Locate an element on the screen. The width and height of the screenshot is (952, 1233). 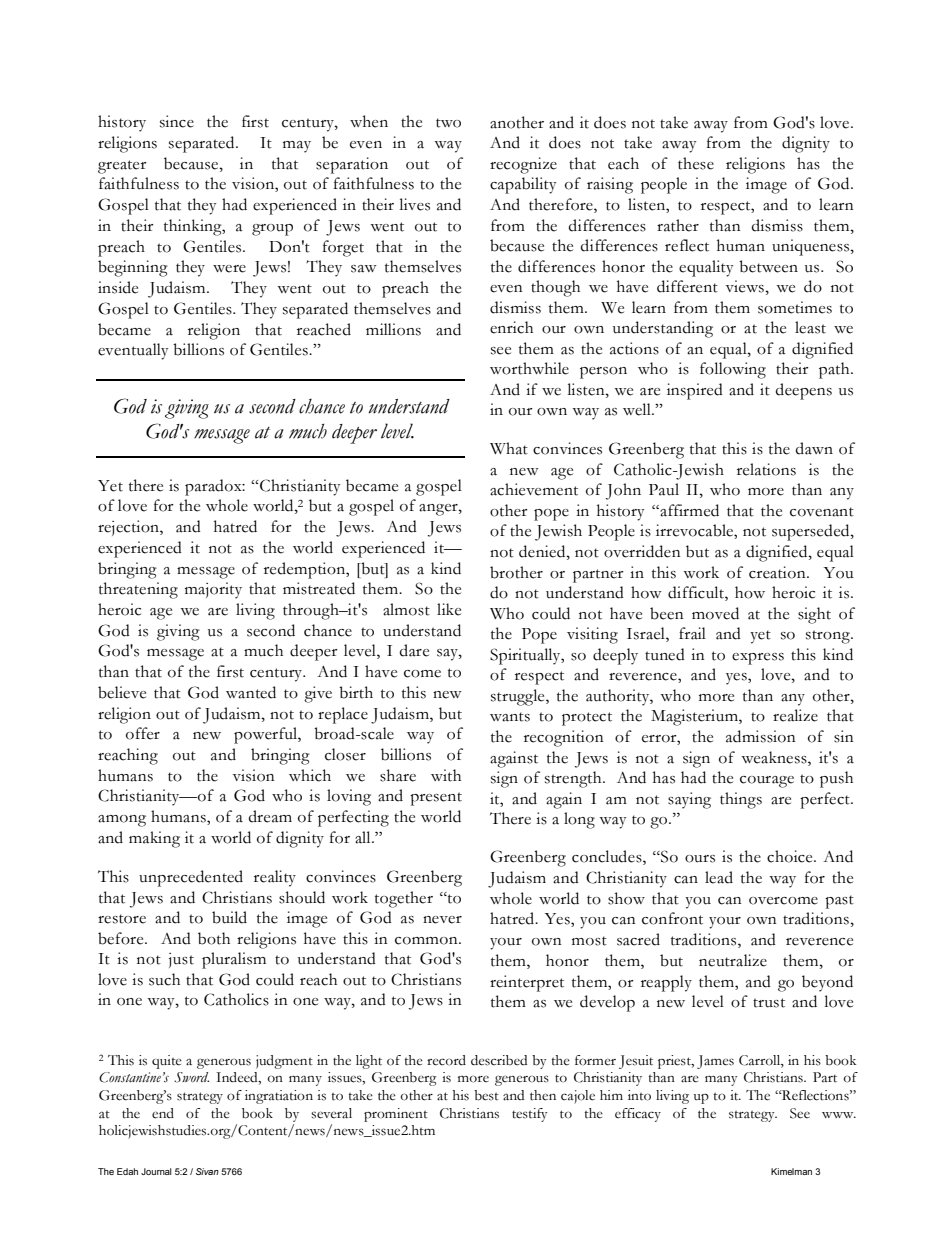
things is located at coordinates (741, 800).
